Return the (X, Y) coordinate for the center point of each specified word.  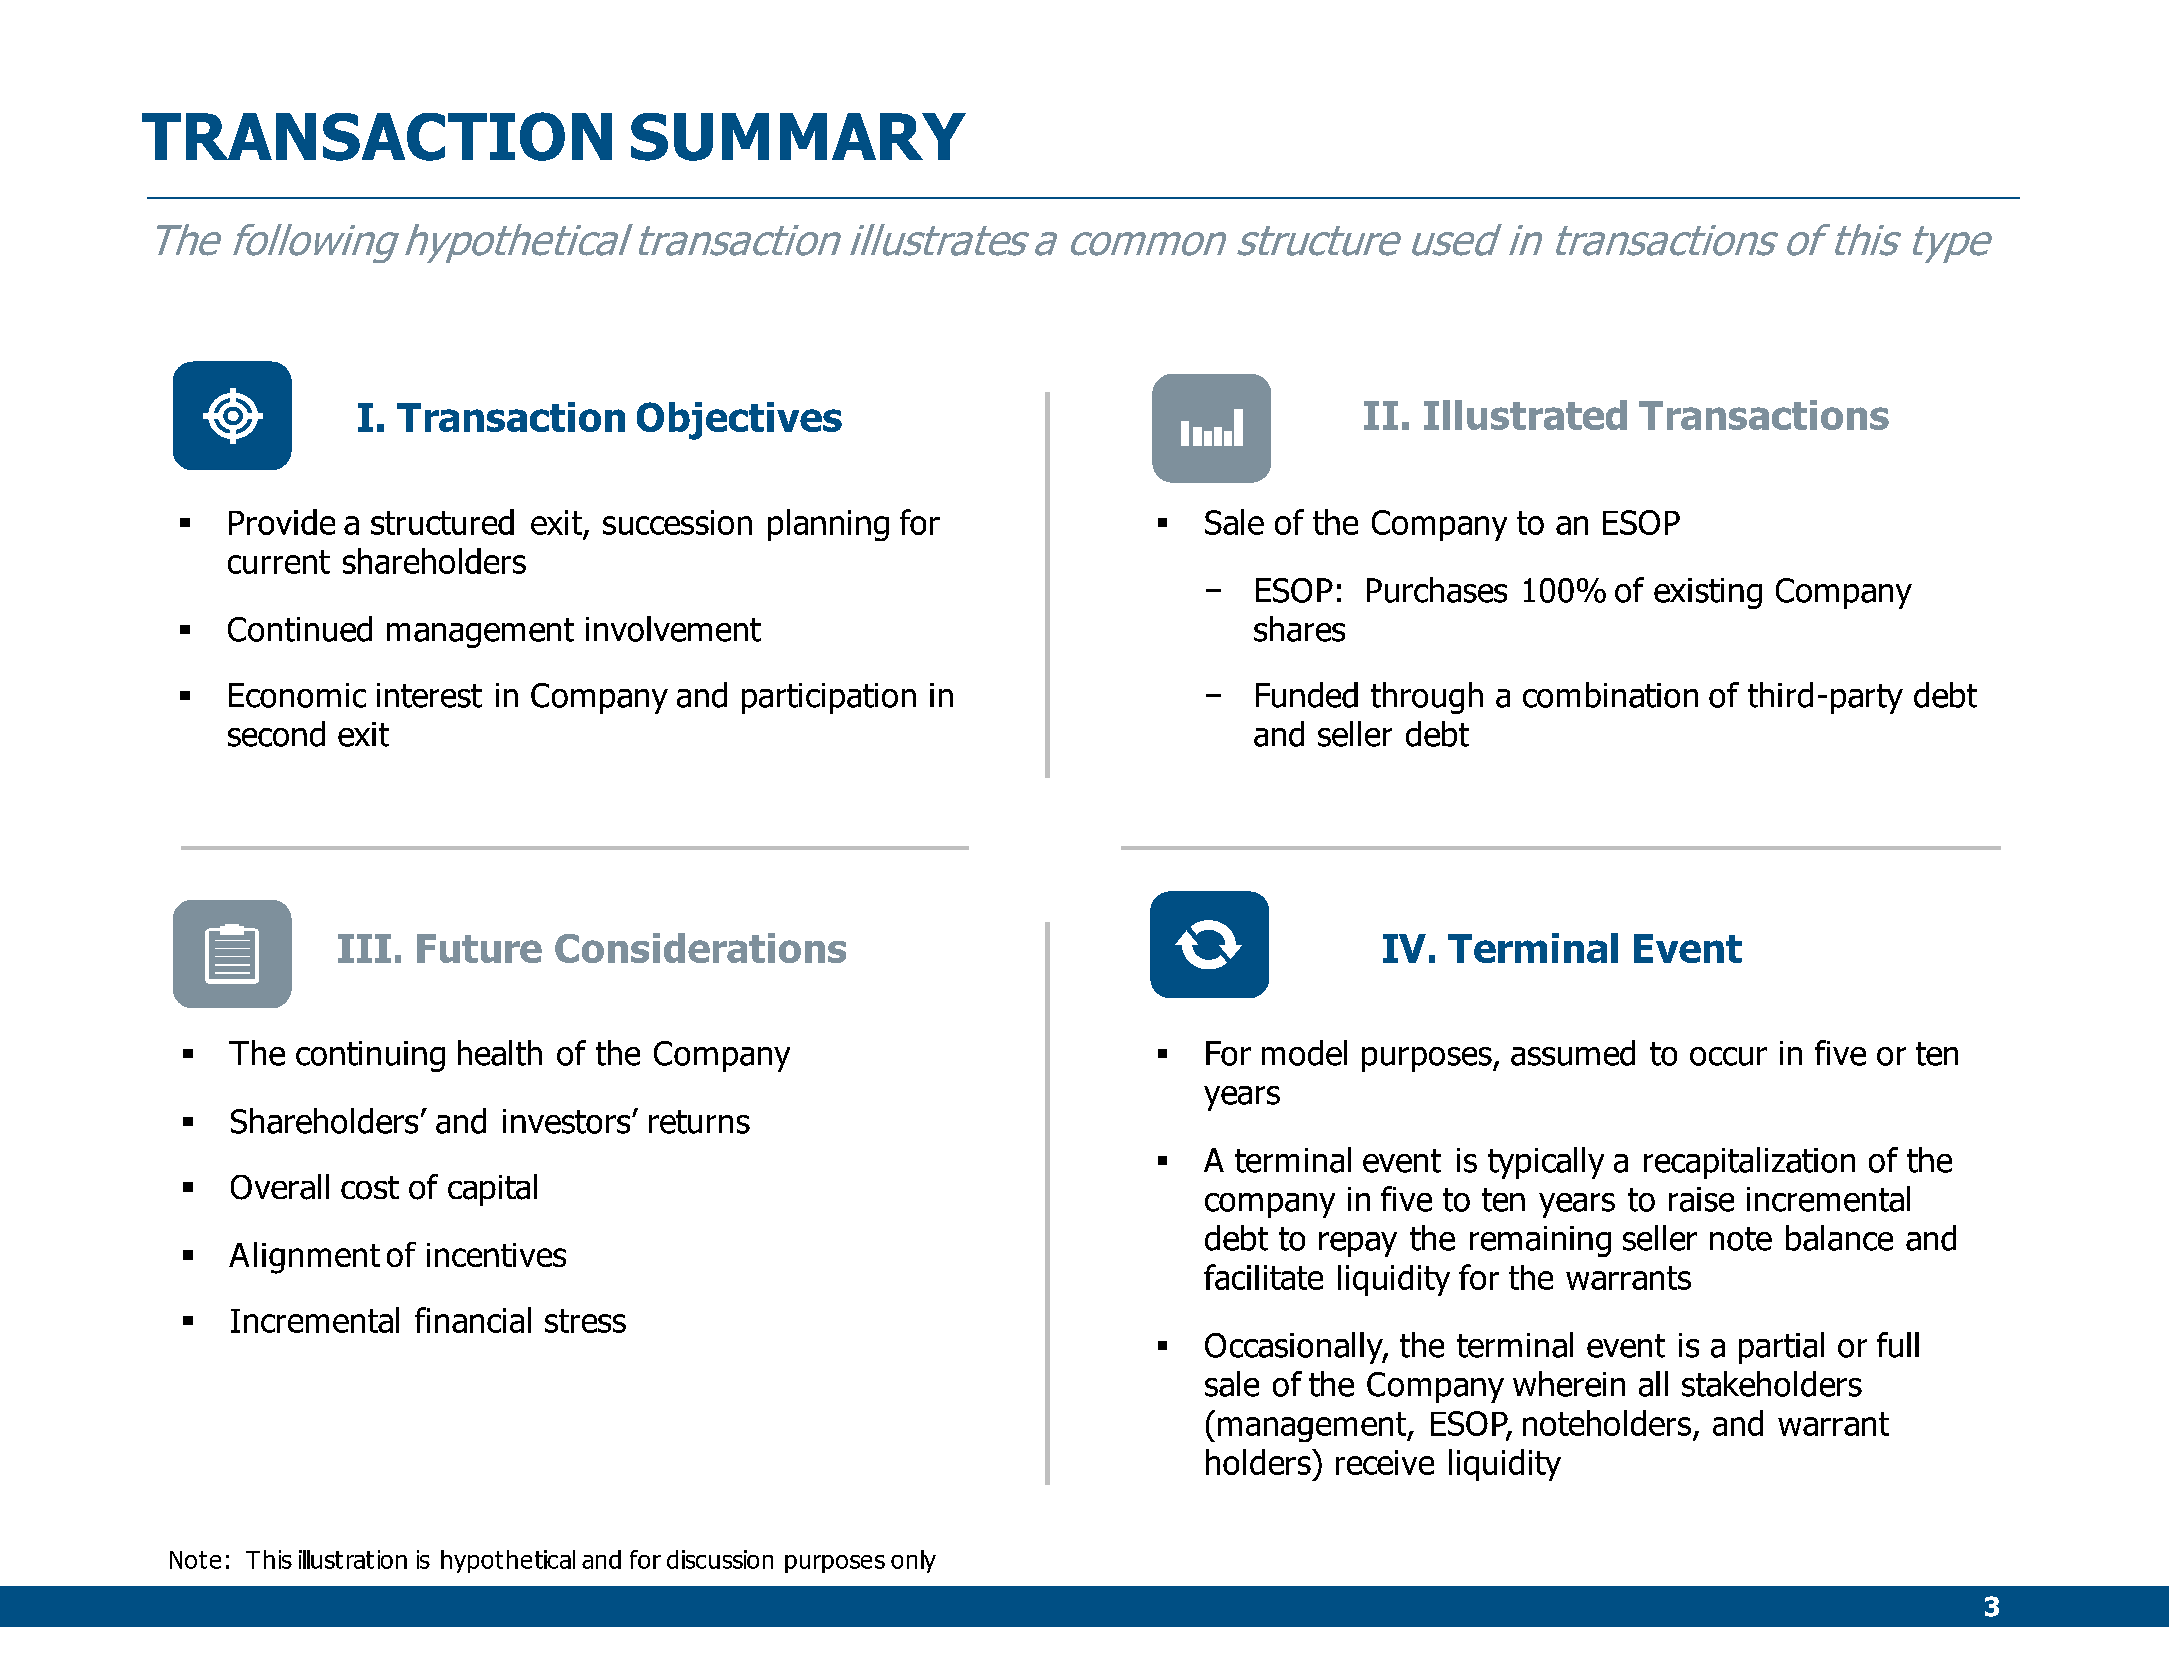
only (913, 1561)
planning (828, 525)
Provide (282, 522)
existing (1708, 593)
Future (479, 948)
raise (1701, 1199)
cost (370, 1188)
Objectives (739, 421)
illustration (353, 1559)
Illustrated (1525, 415)
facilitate (1263, 1277)
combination (1610, 695)
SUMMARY (798, 137)
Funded (1307, 695)
